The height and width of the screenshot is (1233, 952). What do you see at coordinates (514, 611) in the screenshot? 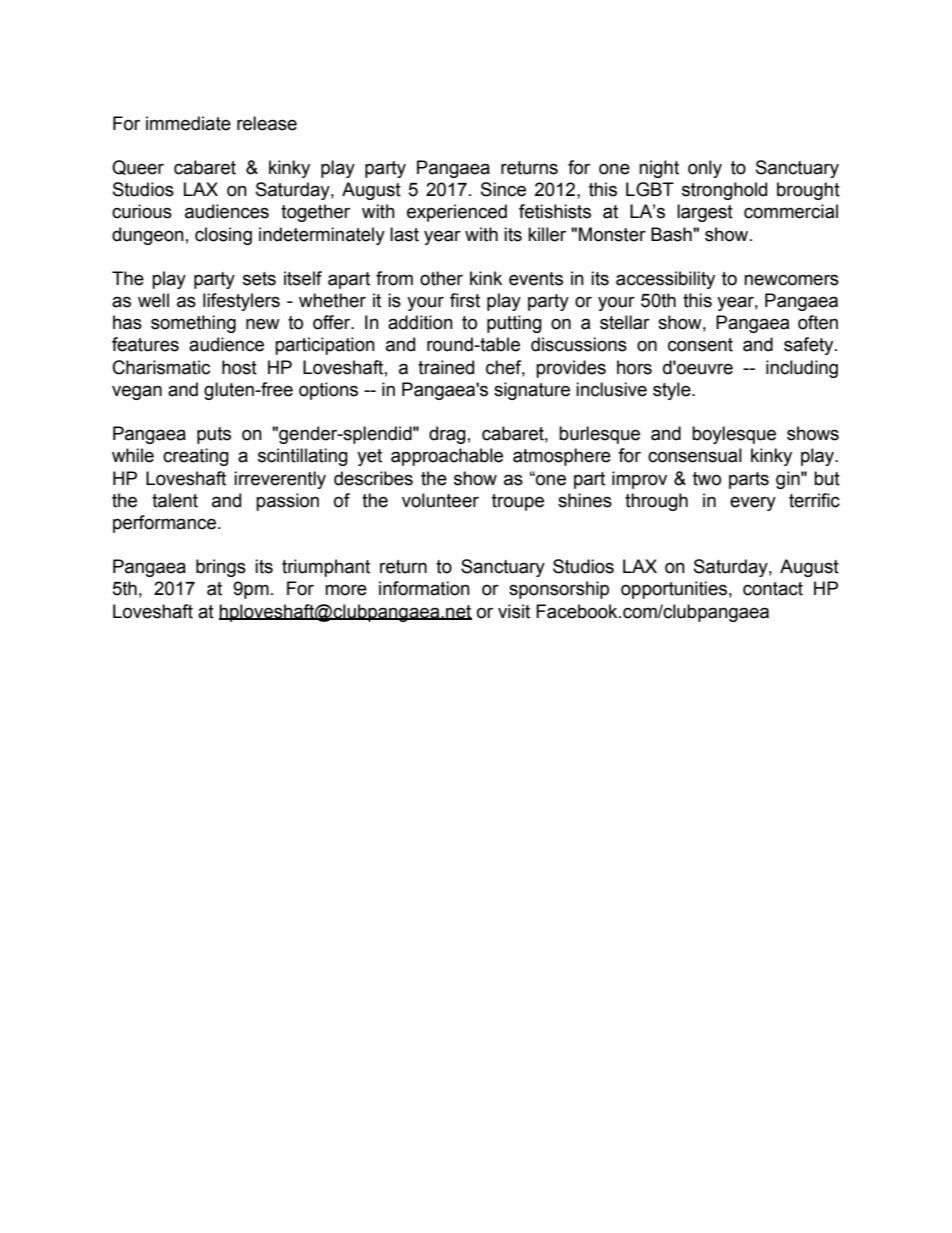
I see `visit` at bounding box center [514, 611].
